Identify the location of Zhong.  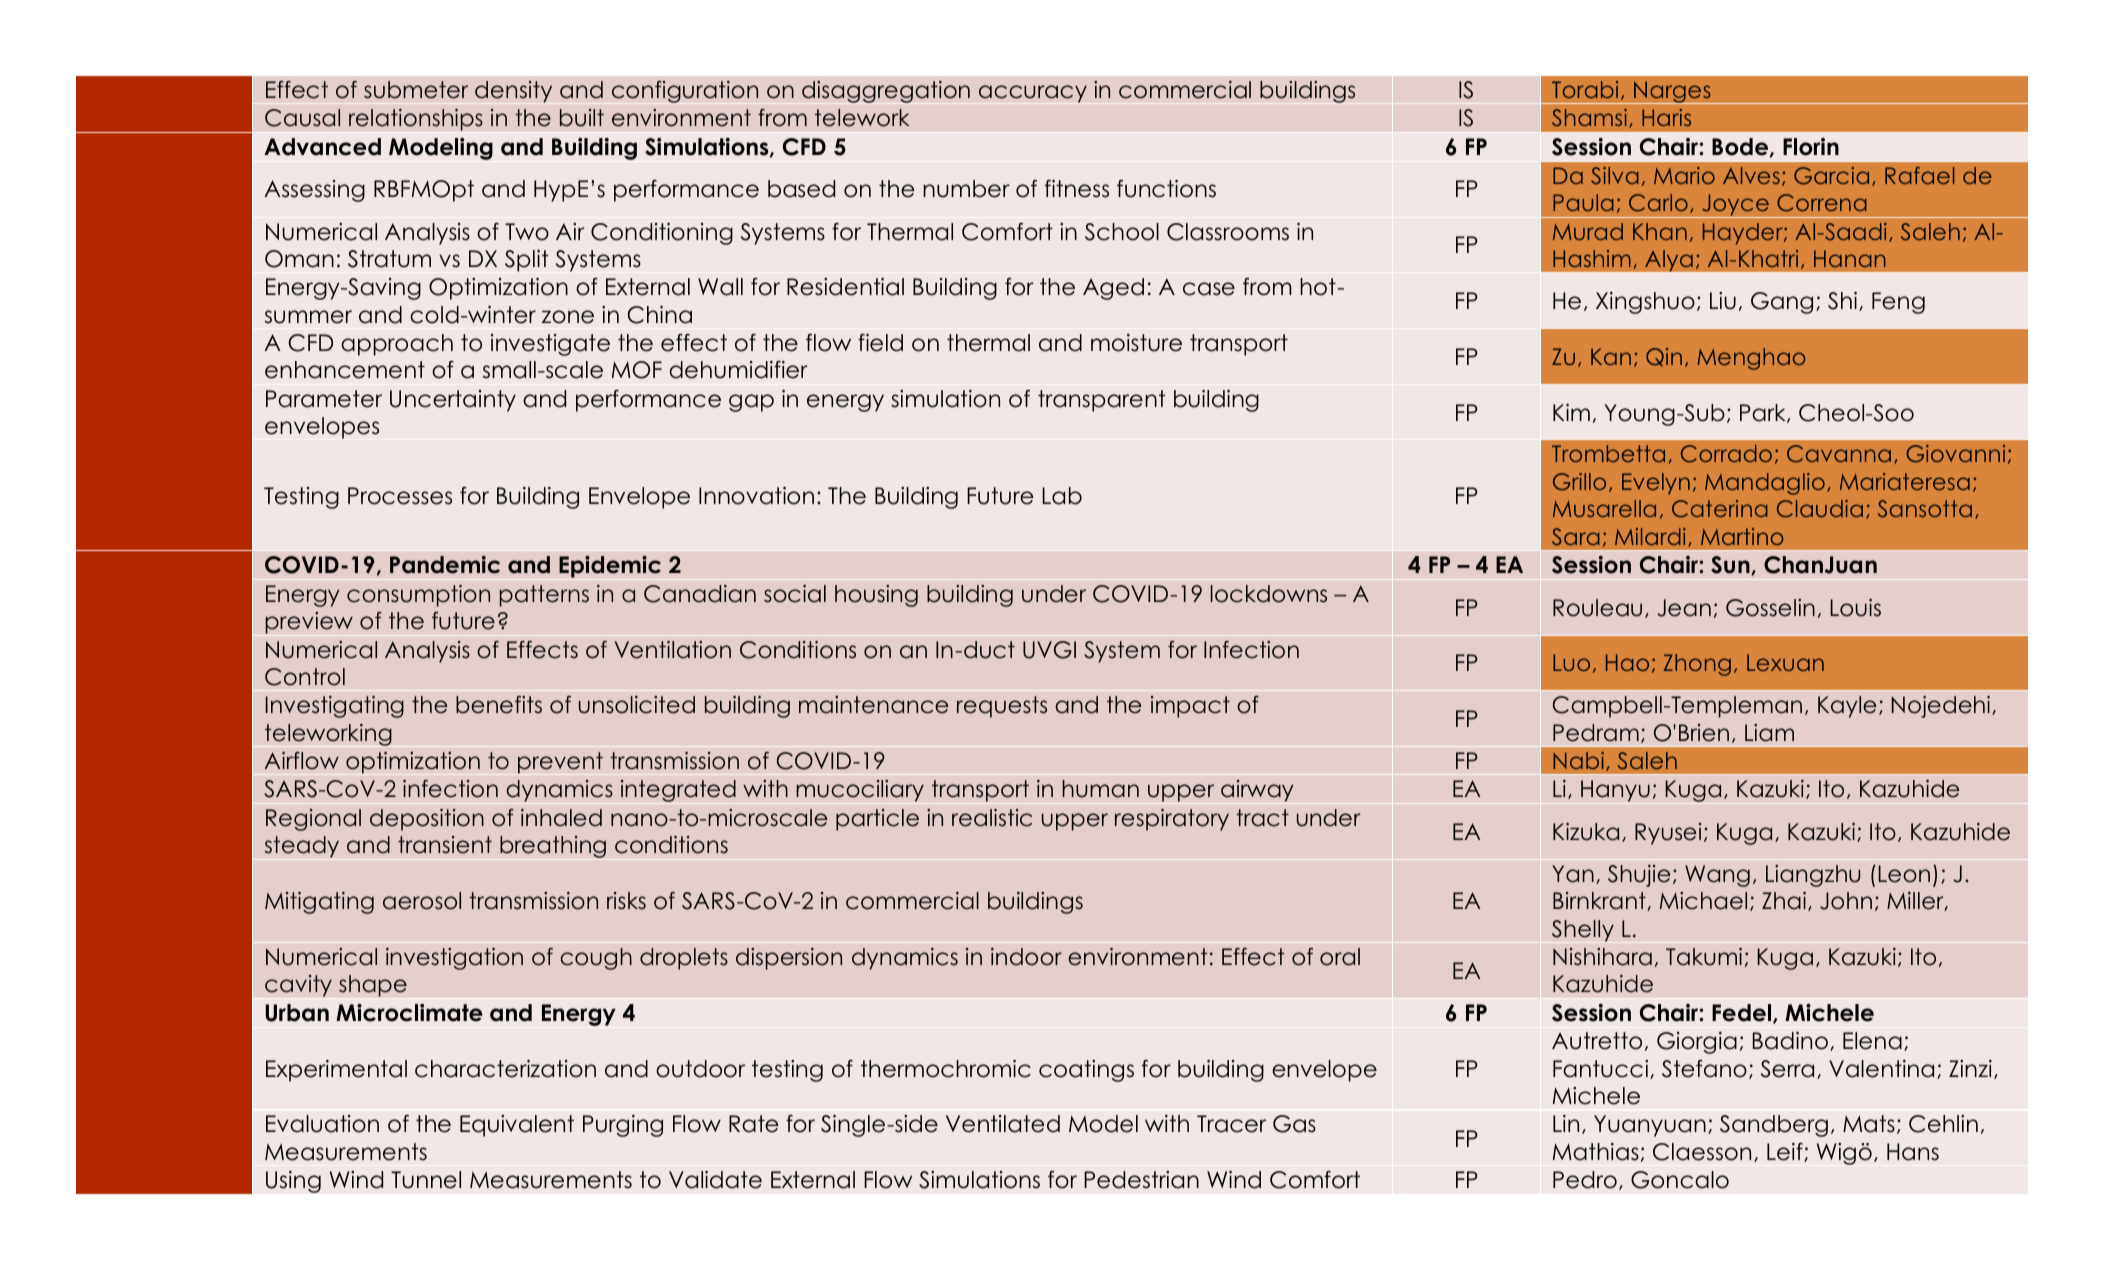
(1697, 665).
